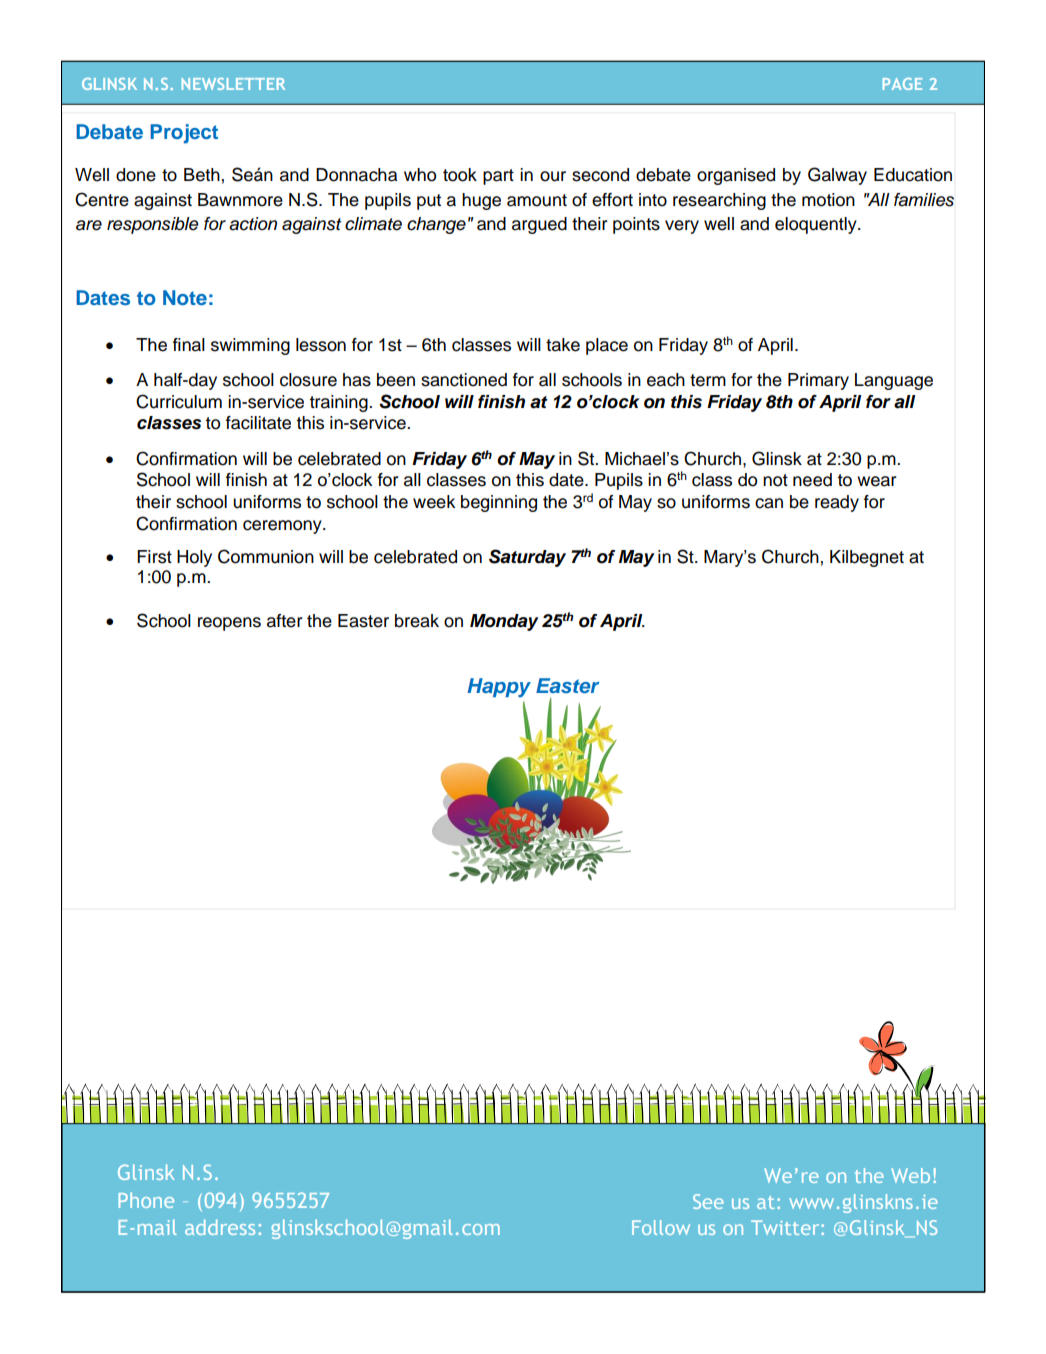 The height and width of the page is (1354, 1046). Describe the element at coordinates (146, 1200) in the page. I see `Phone` at that location.
